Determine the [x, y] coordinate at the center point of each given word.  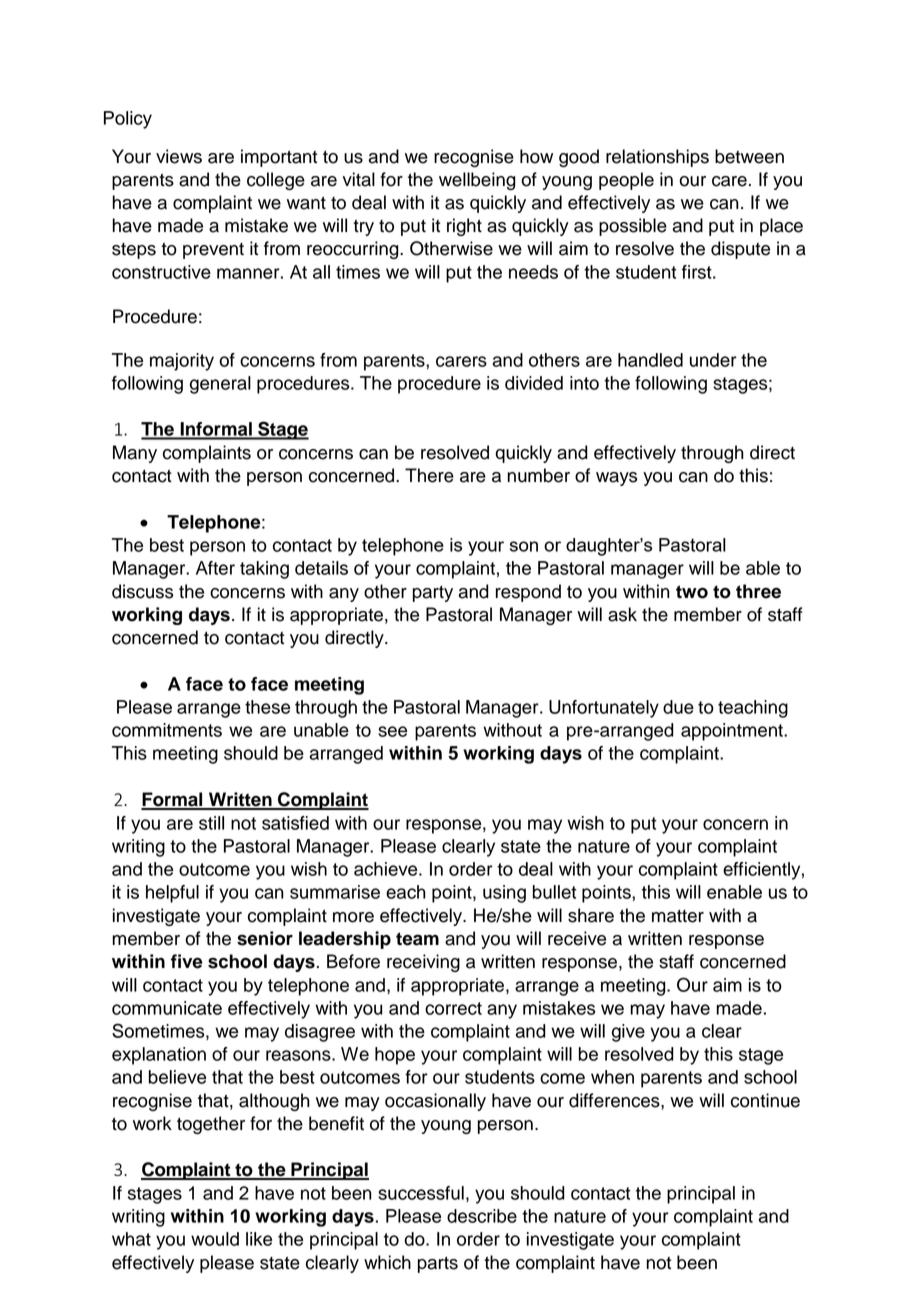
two [692, 592]
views [179, 156]
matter [678, 916]
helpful [172, 894]
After [215, 568]
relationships [657, 158]
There [429, 475]
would [215, 1239]
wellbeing [477, 181]
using [504, 894]
